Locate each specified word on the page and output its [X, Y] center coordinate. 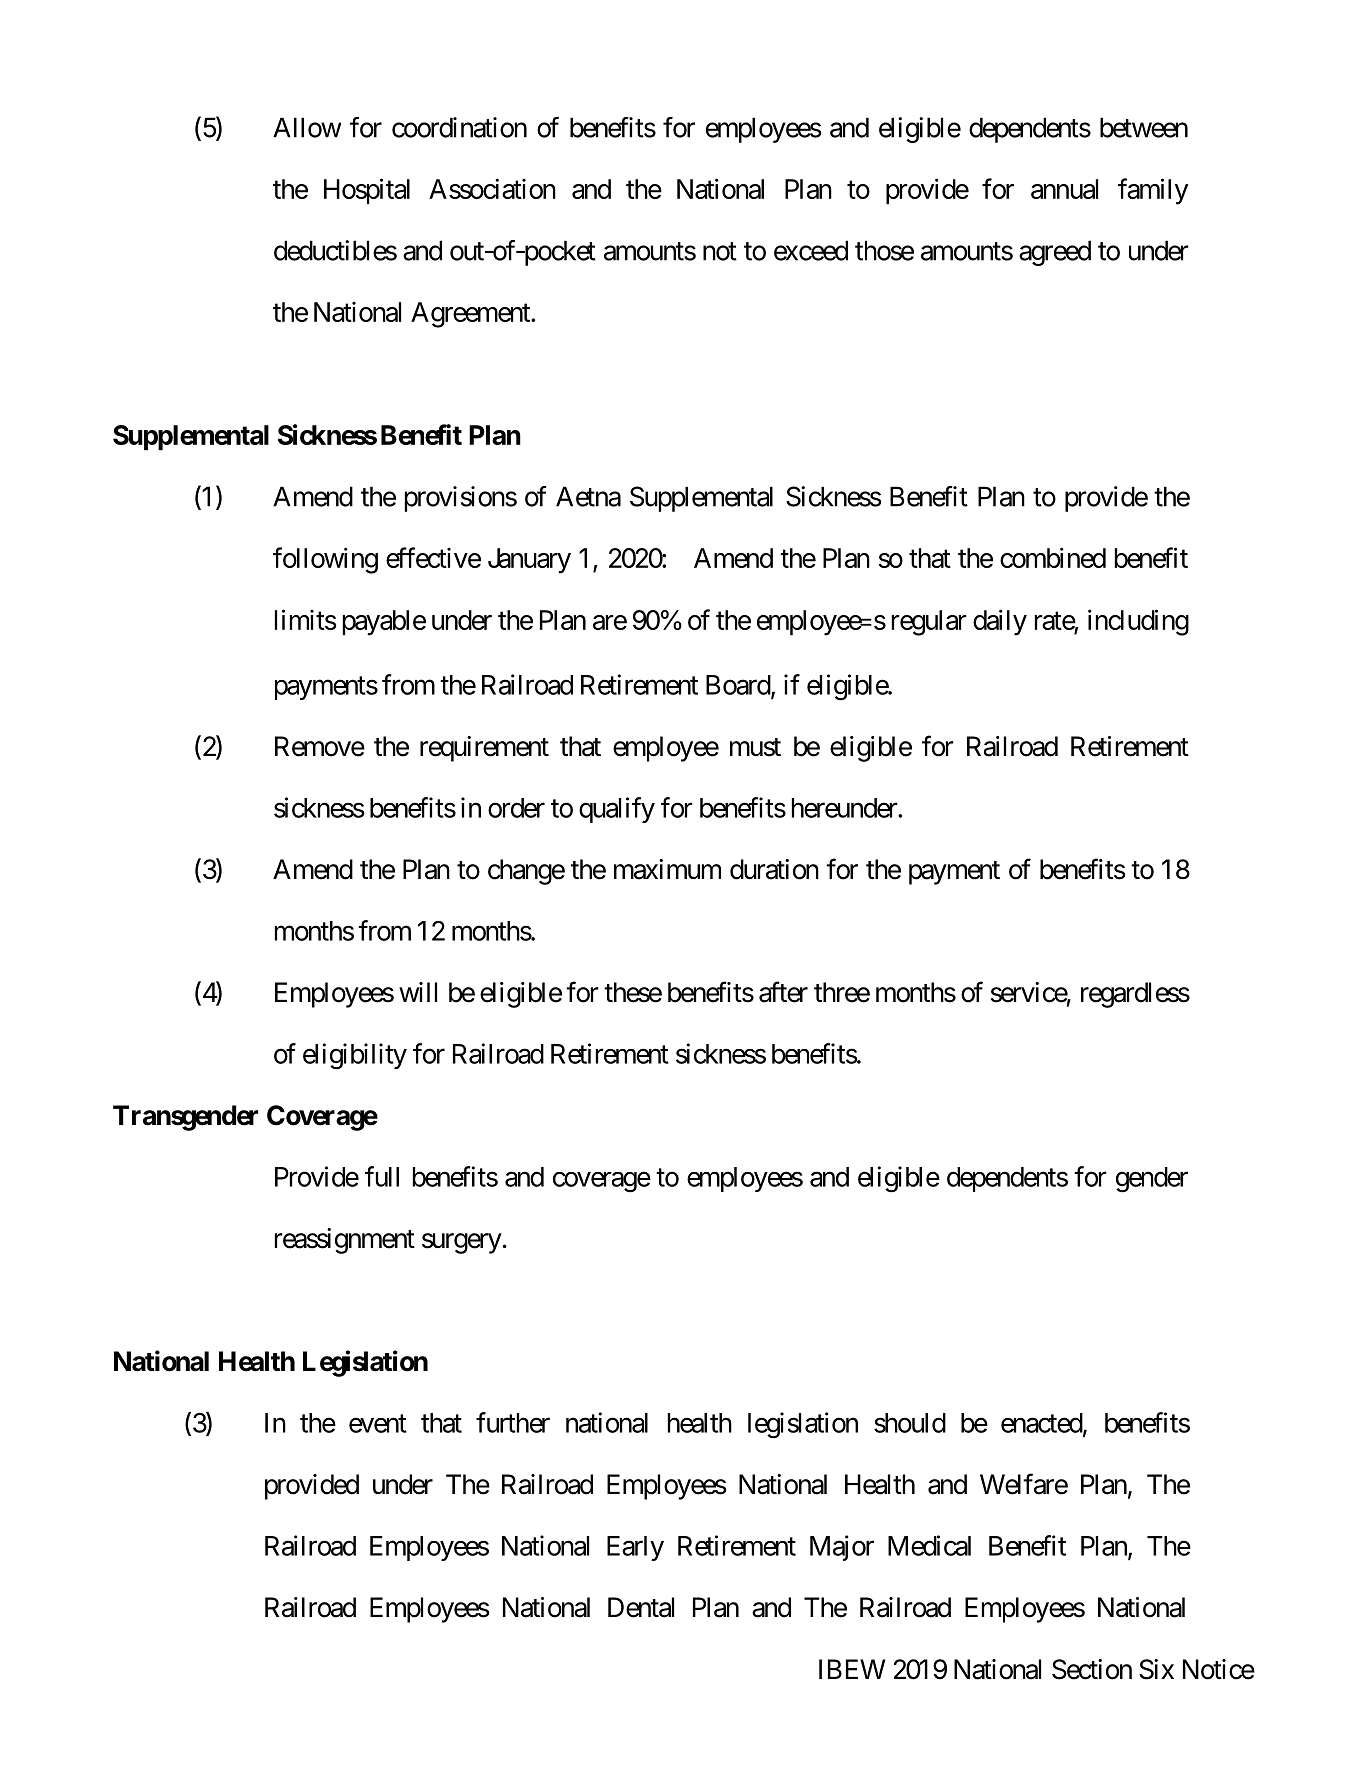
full [382, 1176]
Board [739, 686]
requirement [484, 749]
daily [1000, 622]
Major [842, 1548]
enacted [1042, 1424]
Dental [641, 1607]
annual [1064, 189]
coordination [459, 127]
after [783, 992]
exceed [811, 250]
